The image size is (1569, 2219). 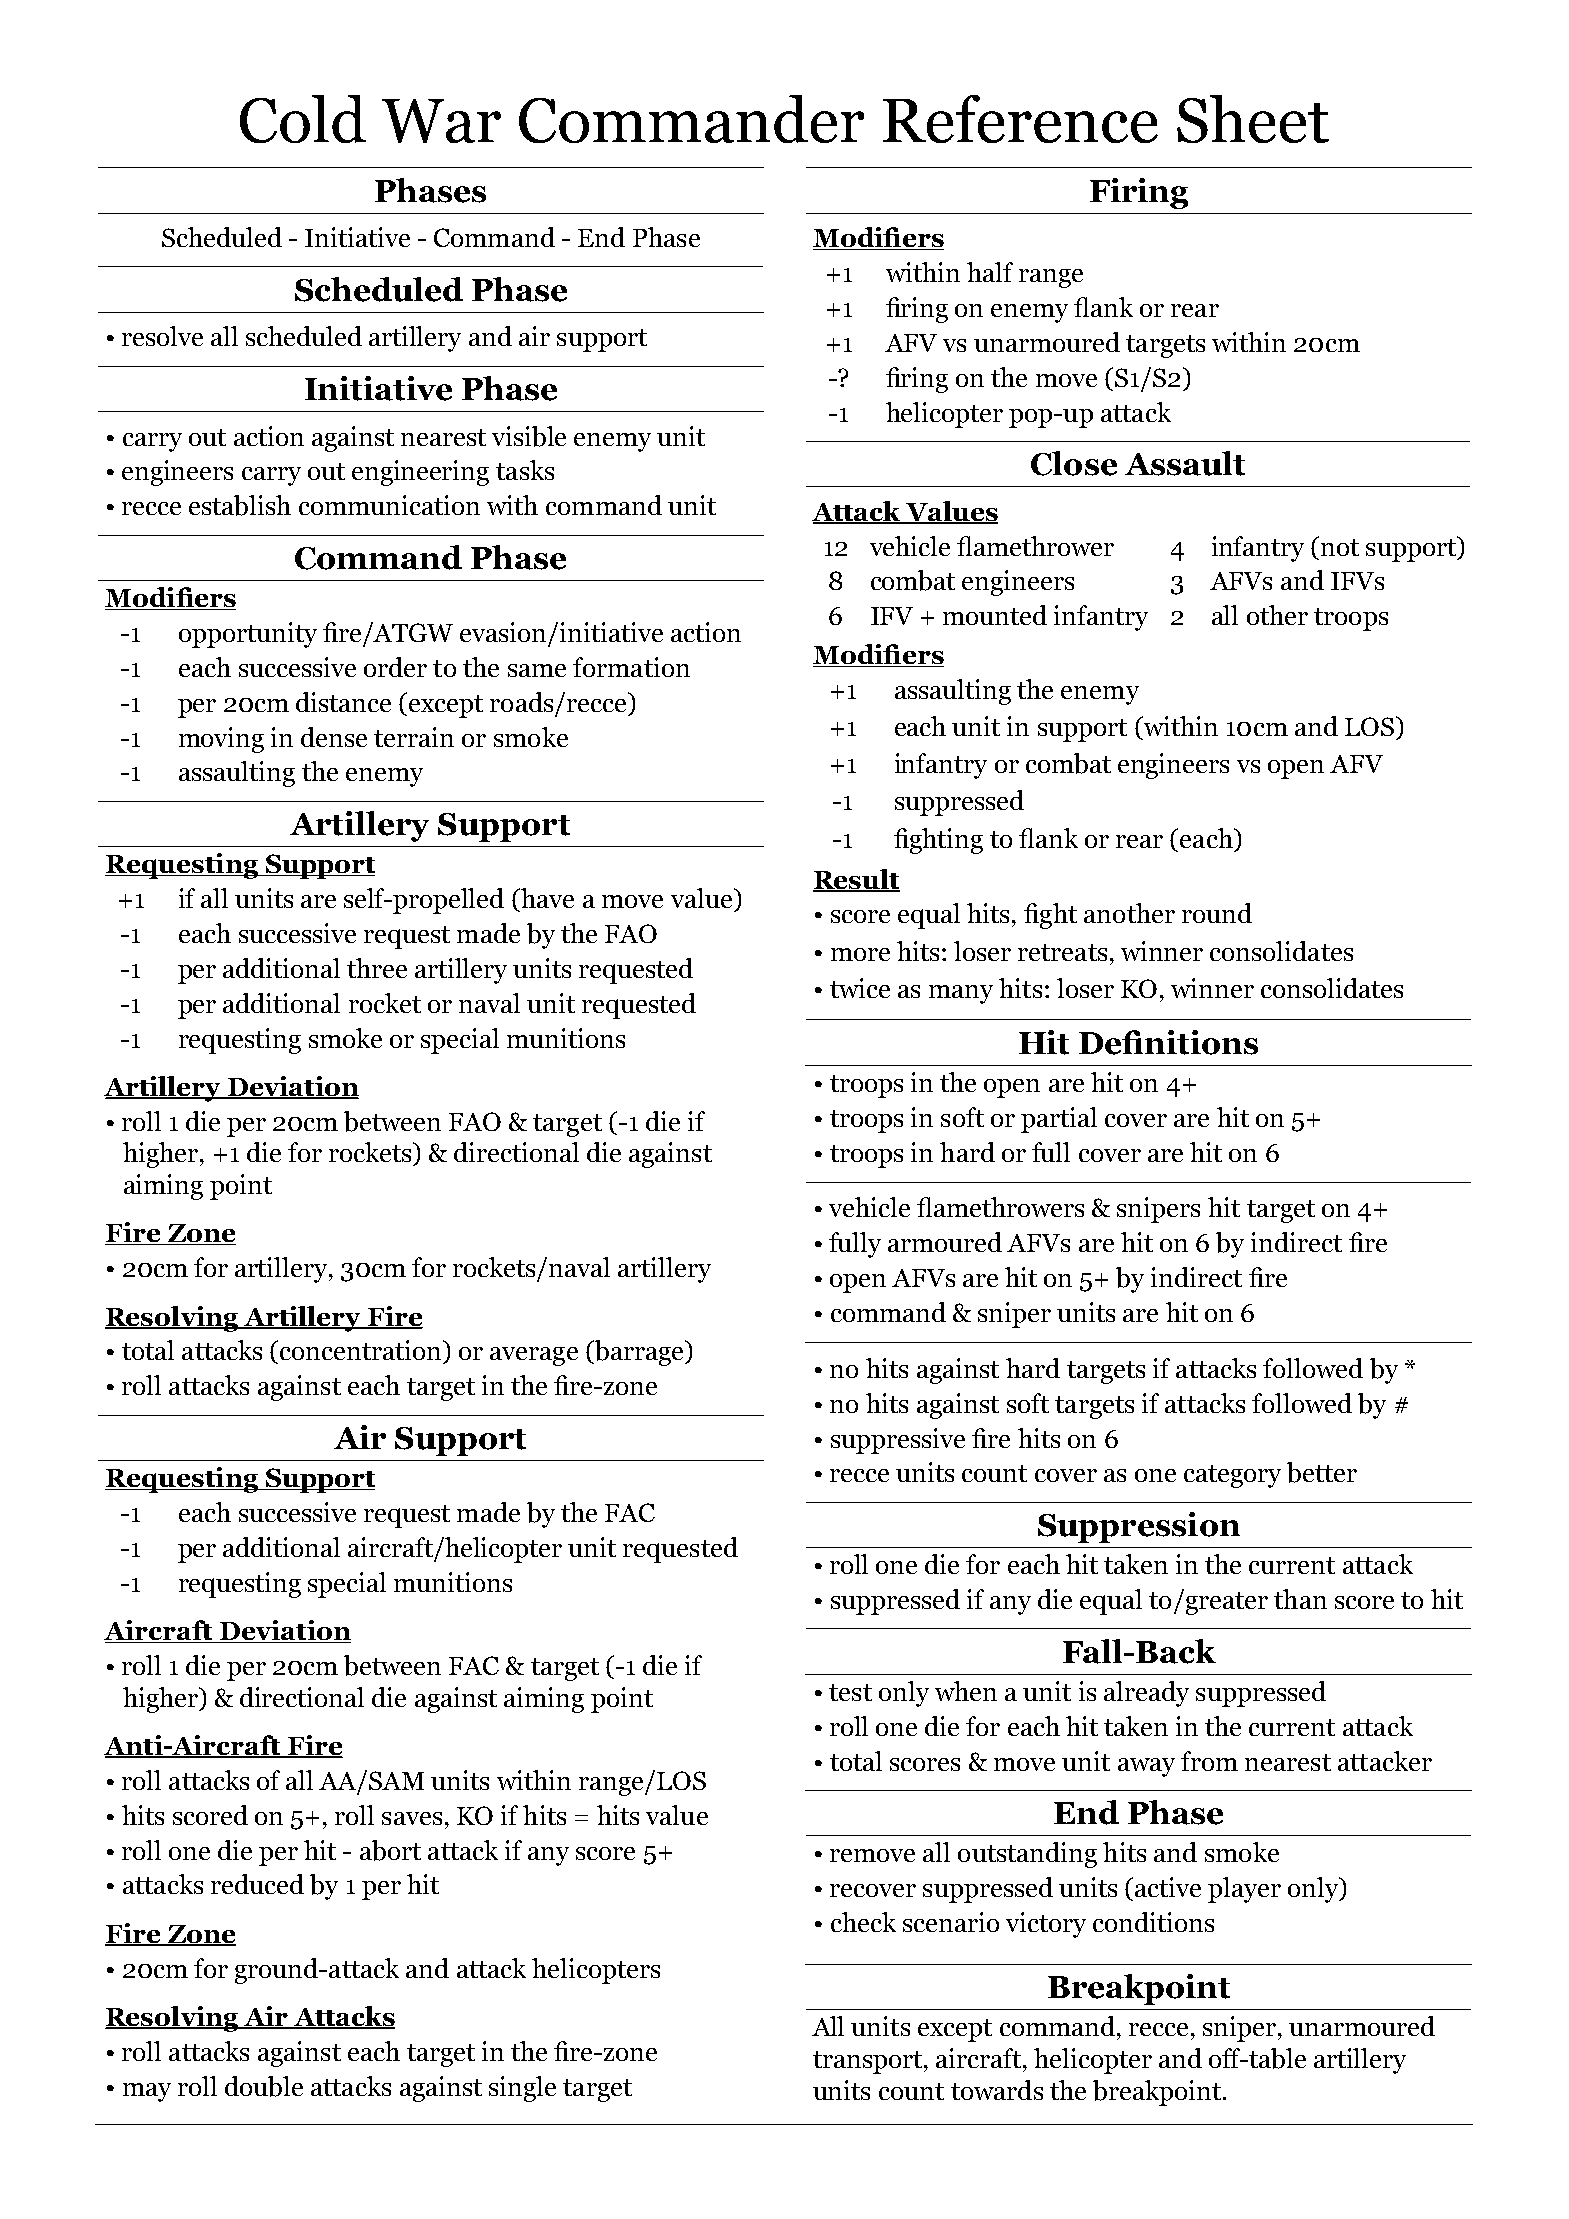 I want to click on category, so click(x=1232, y=1476).
